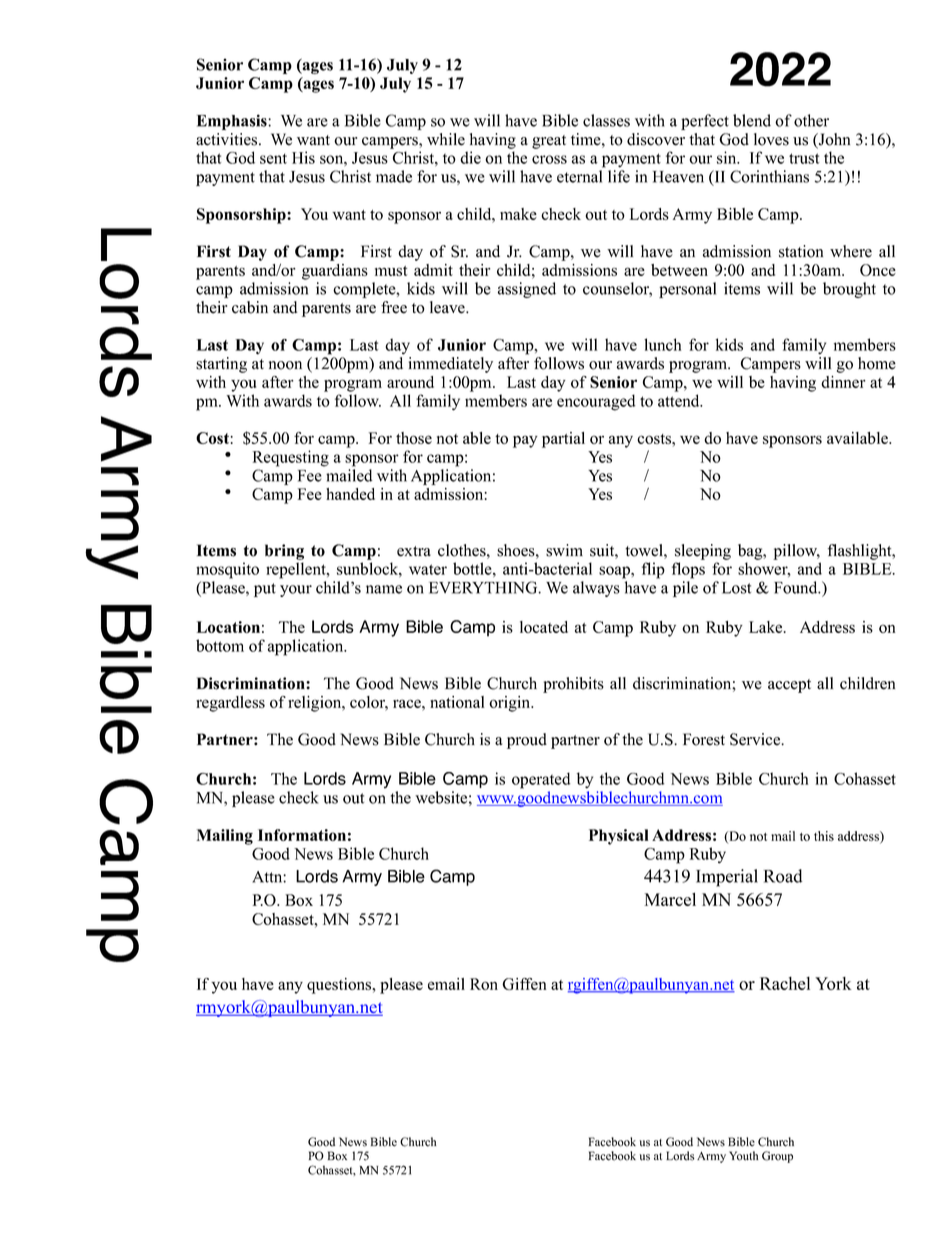 This image has width=952, height=1233. What do you see at coordinates (549, 159) in the image?
I see `cross` at bounding box center [549, 159].
